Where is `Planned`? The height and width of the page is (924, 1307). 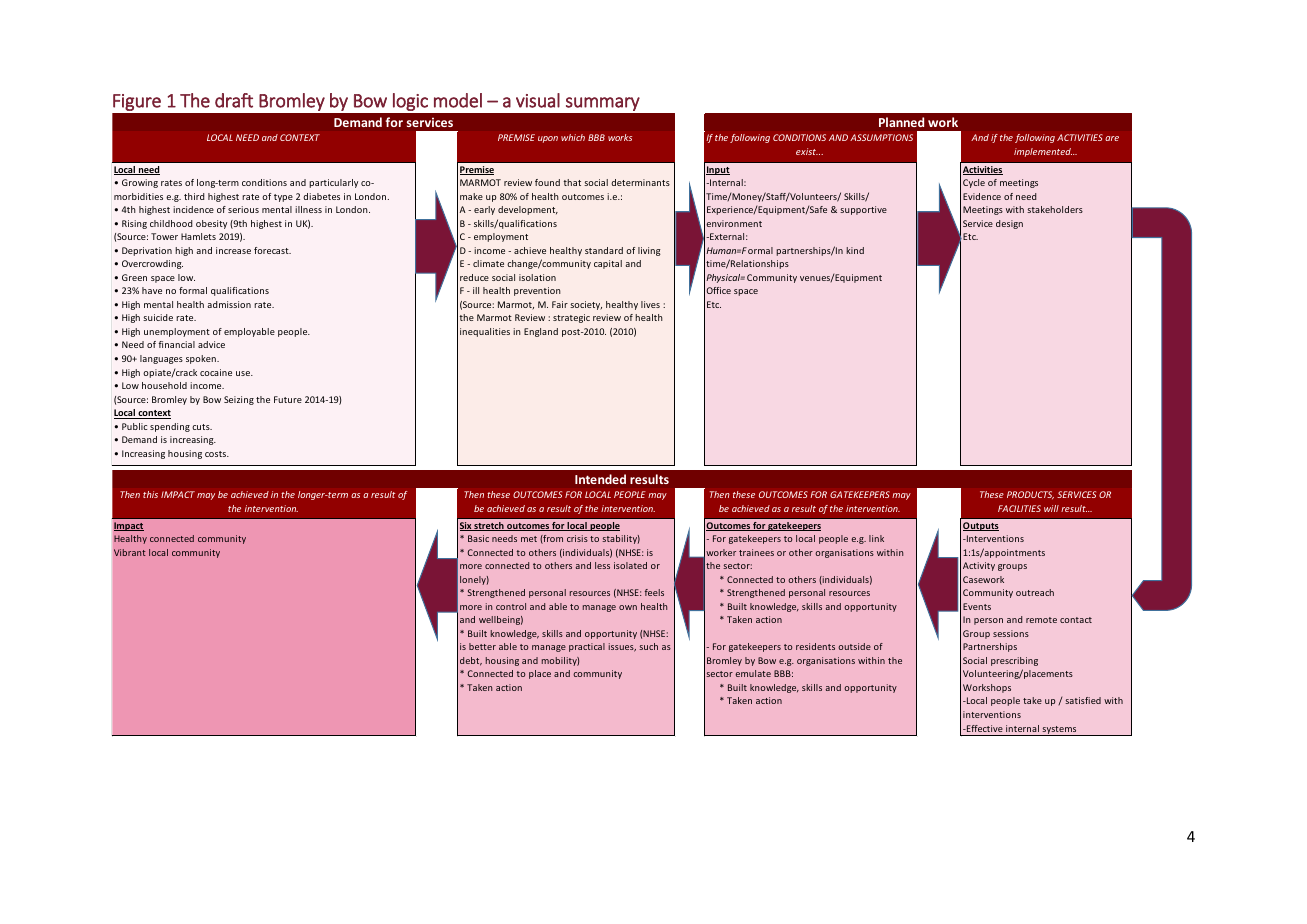
Planned is located at coordinates (901, 122).
